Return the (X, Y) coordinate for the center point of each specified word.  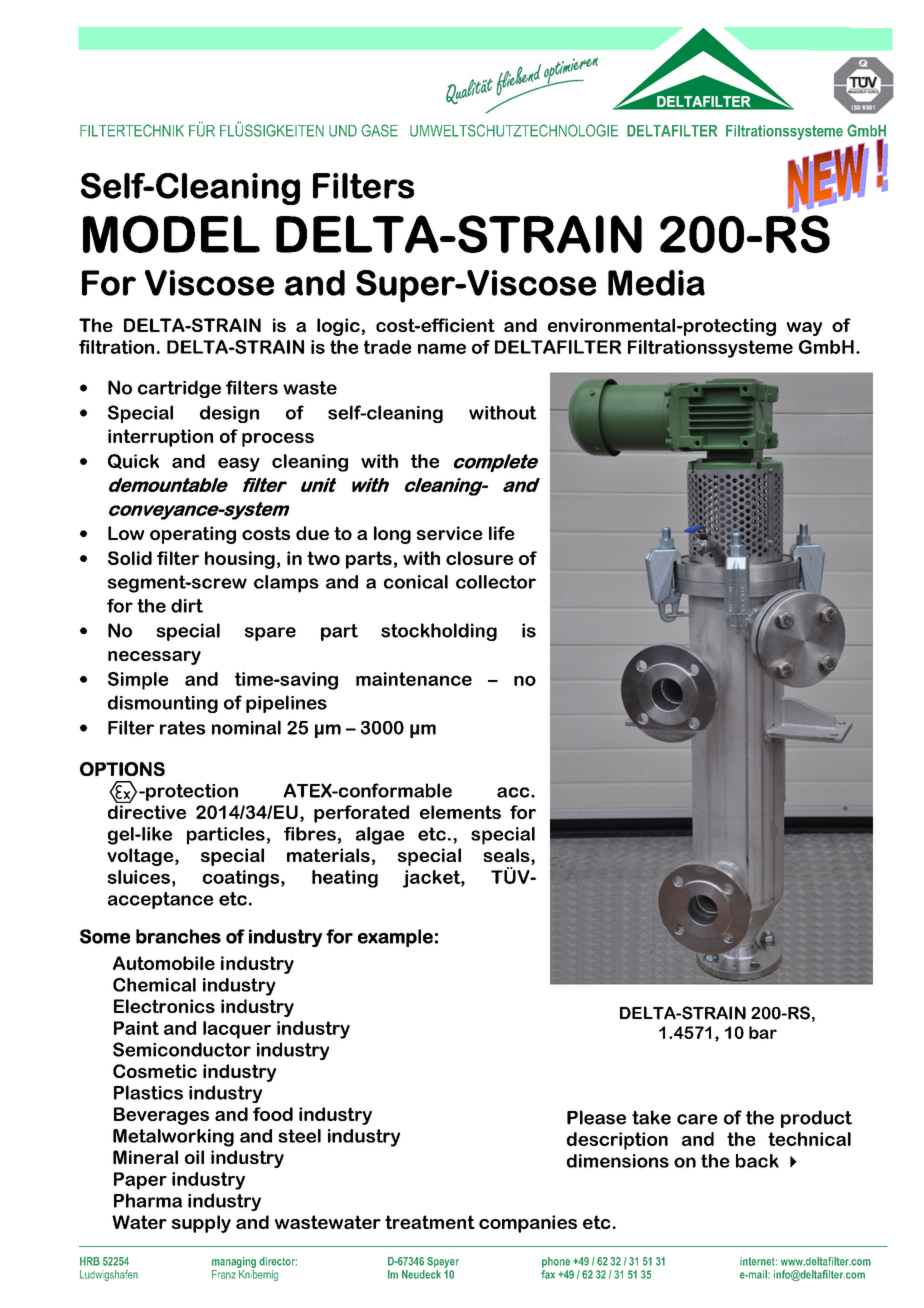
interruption (160, 438)
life (502, 533)
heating (345, 879)
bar (763, 1032)
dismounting (163, 704)
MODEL (171, 234)
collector (496, 582)
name (442, 348)
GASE (379, 130)
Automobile (164, 963)
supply (201, 1224)
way (804, 329)
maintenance (414, 679)
